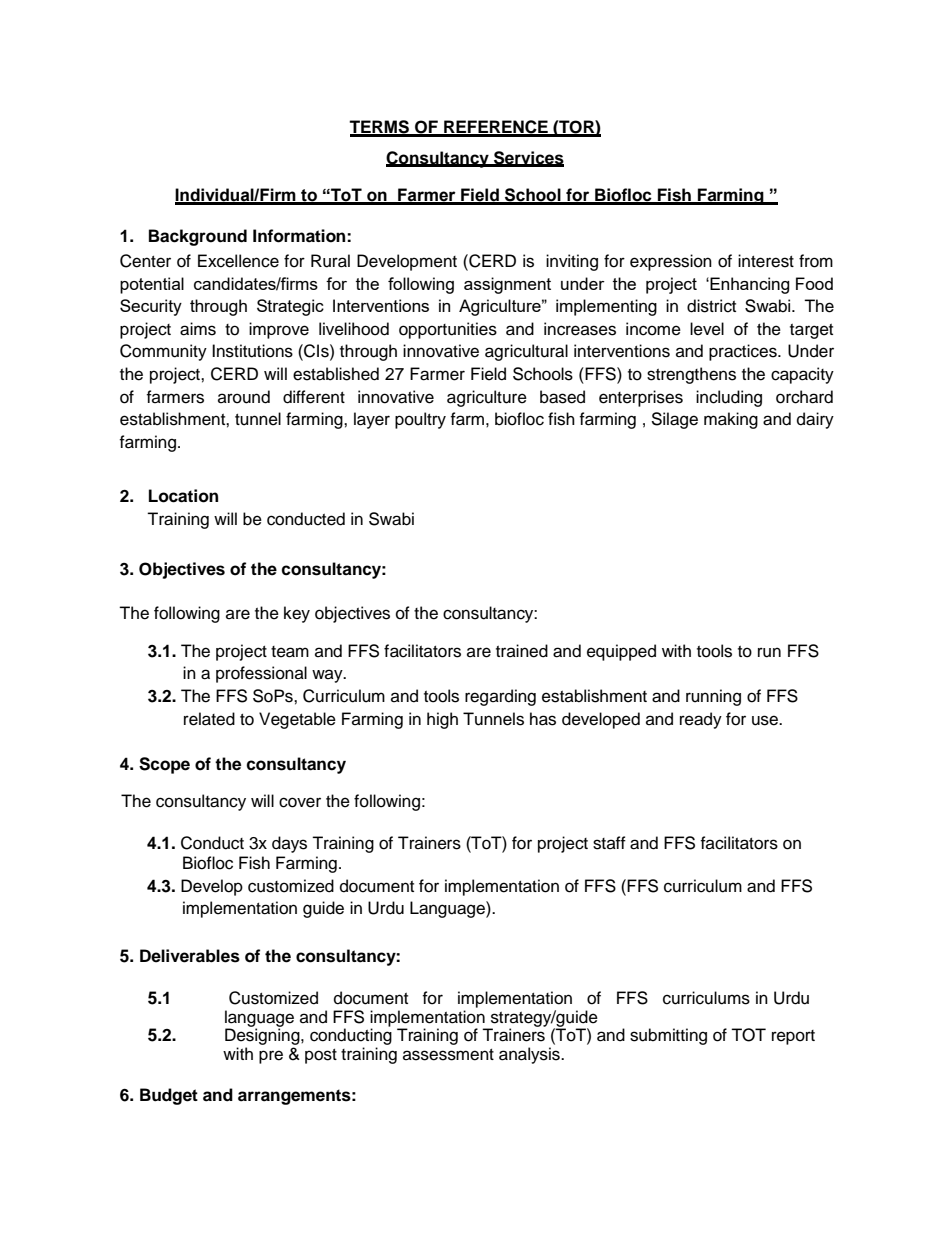 This screenshot has width=952, height=1233. What do you see at coordinates (198, 237) in the screenshot?
I see `Background` at bounding box center [198, 237].
